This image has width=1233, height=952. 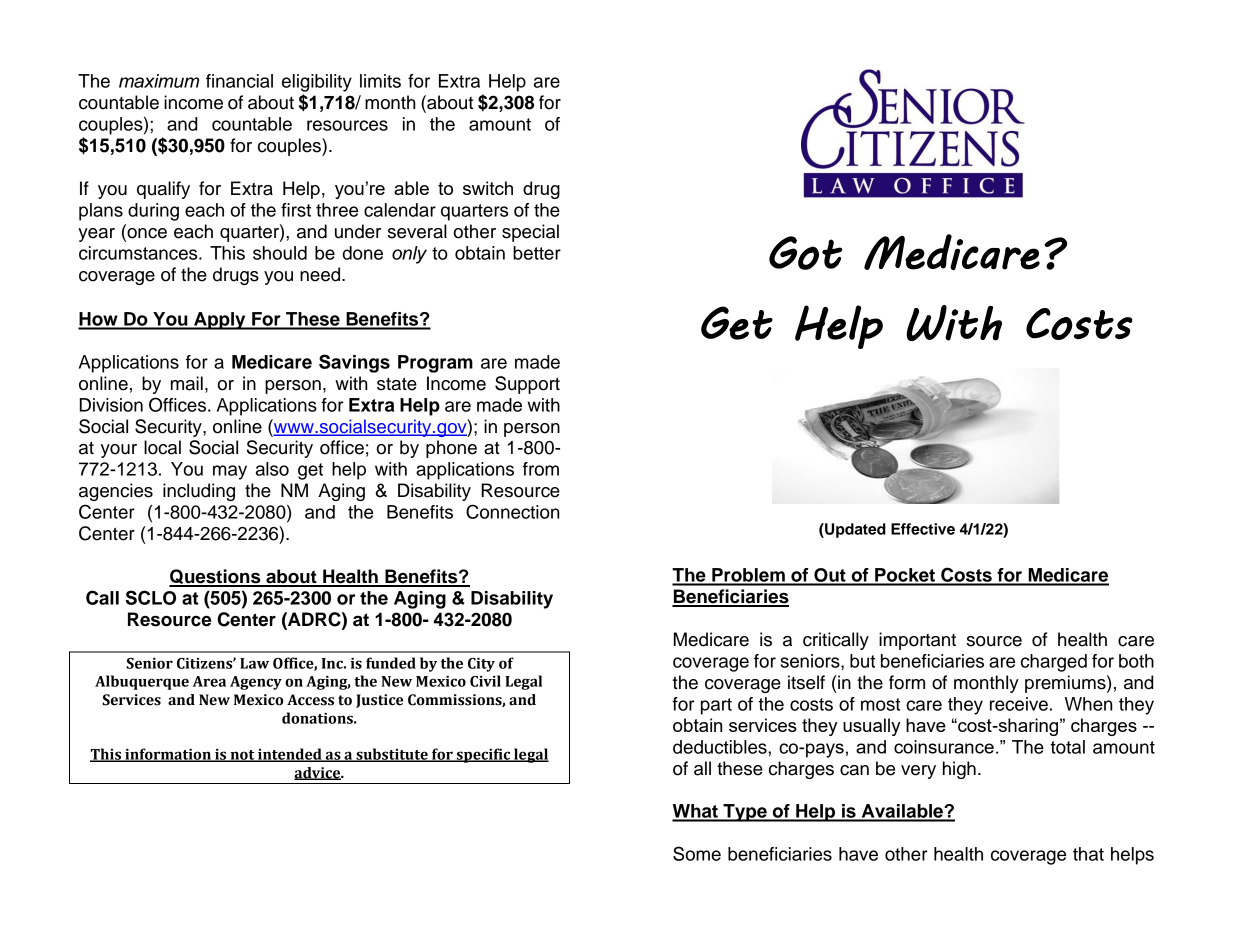 What do you see at coordinates (923, 529) in the image?
I see `Effective` at bounding box center [923, 529].
